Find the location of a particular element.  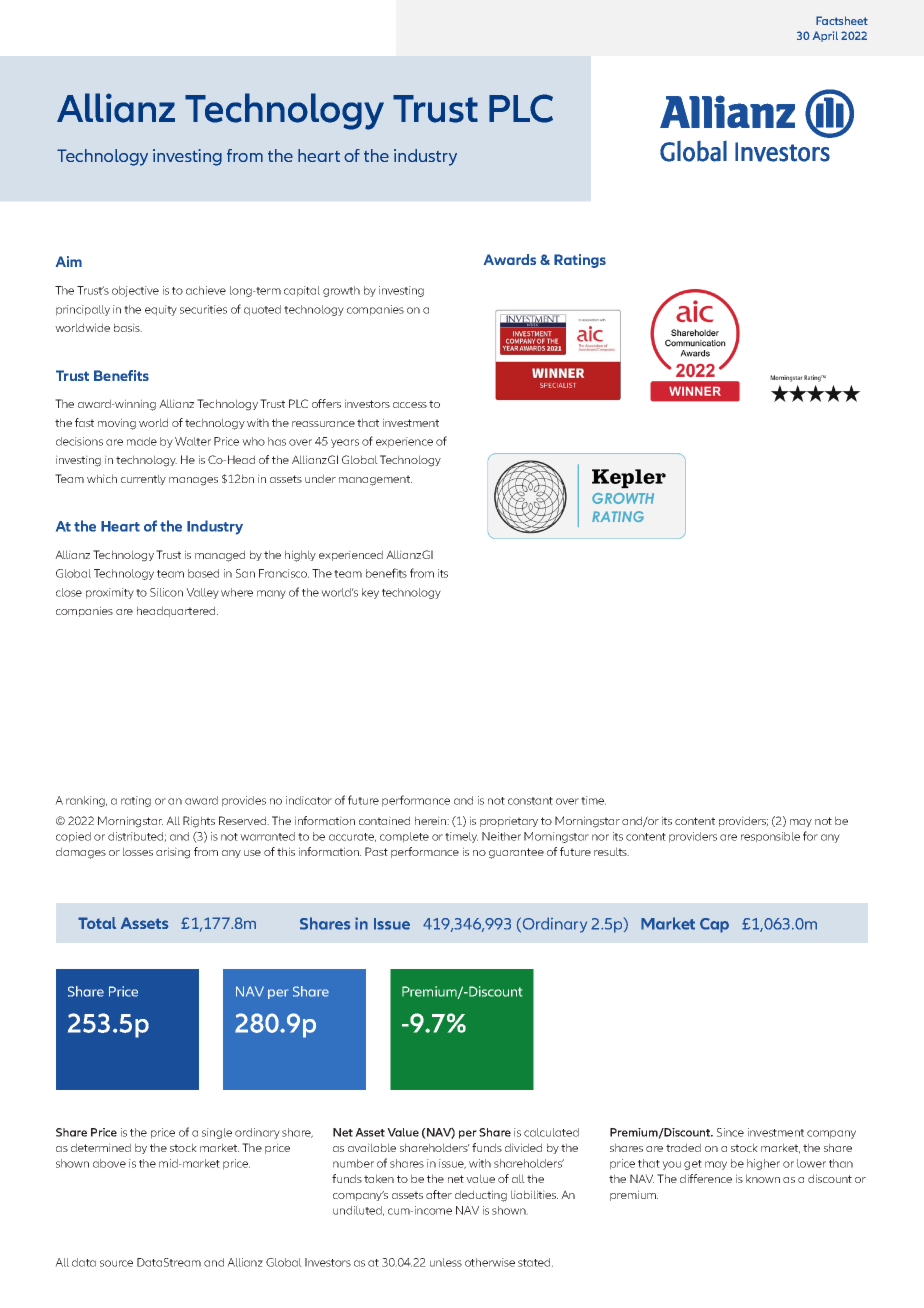

equity is located at coordinates (161, 310).
